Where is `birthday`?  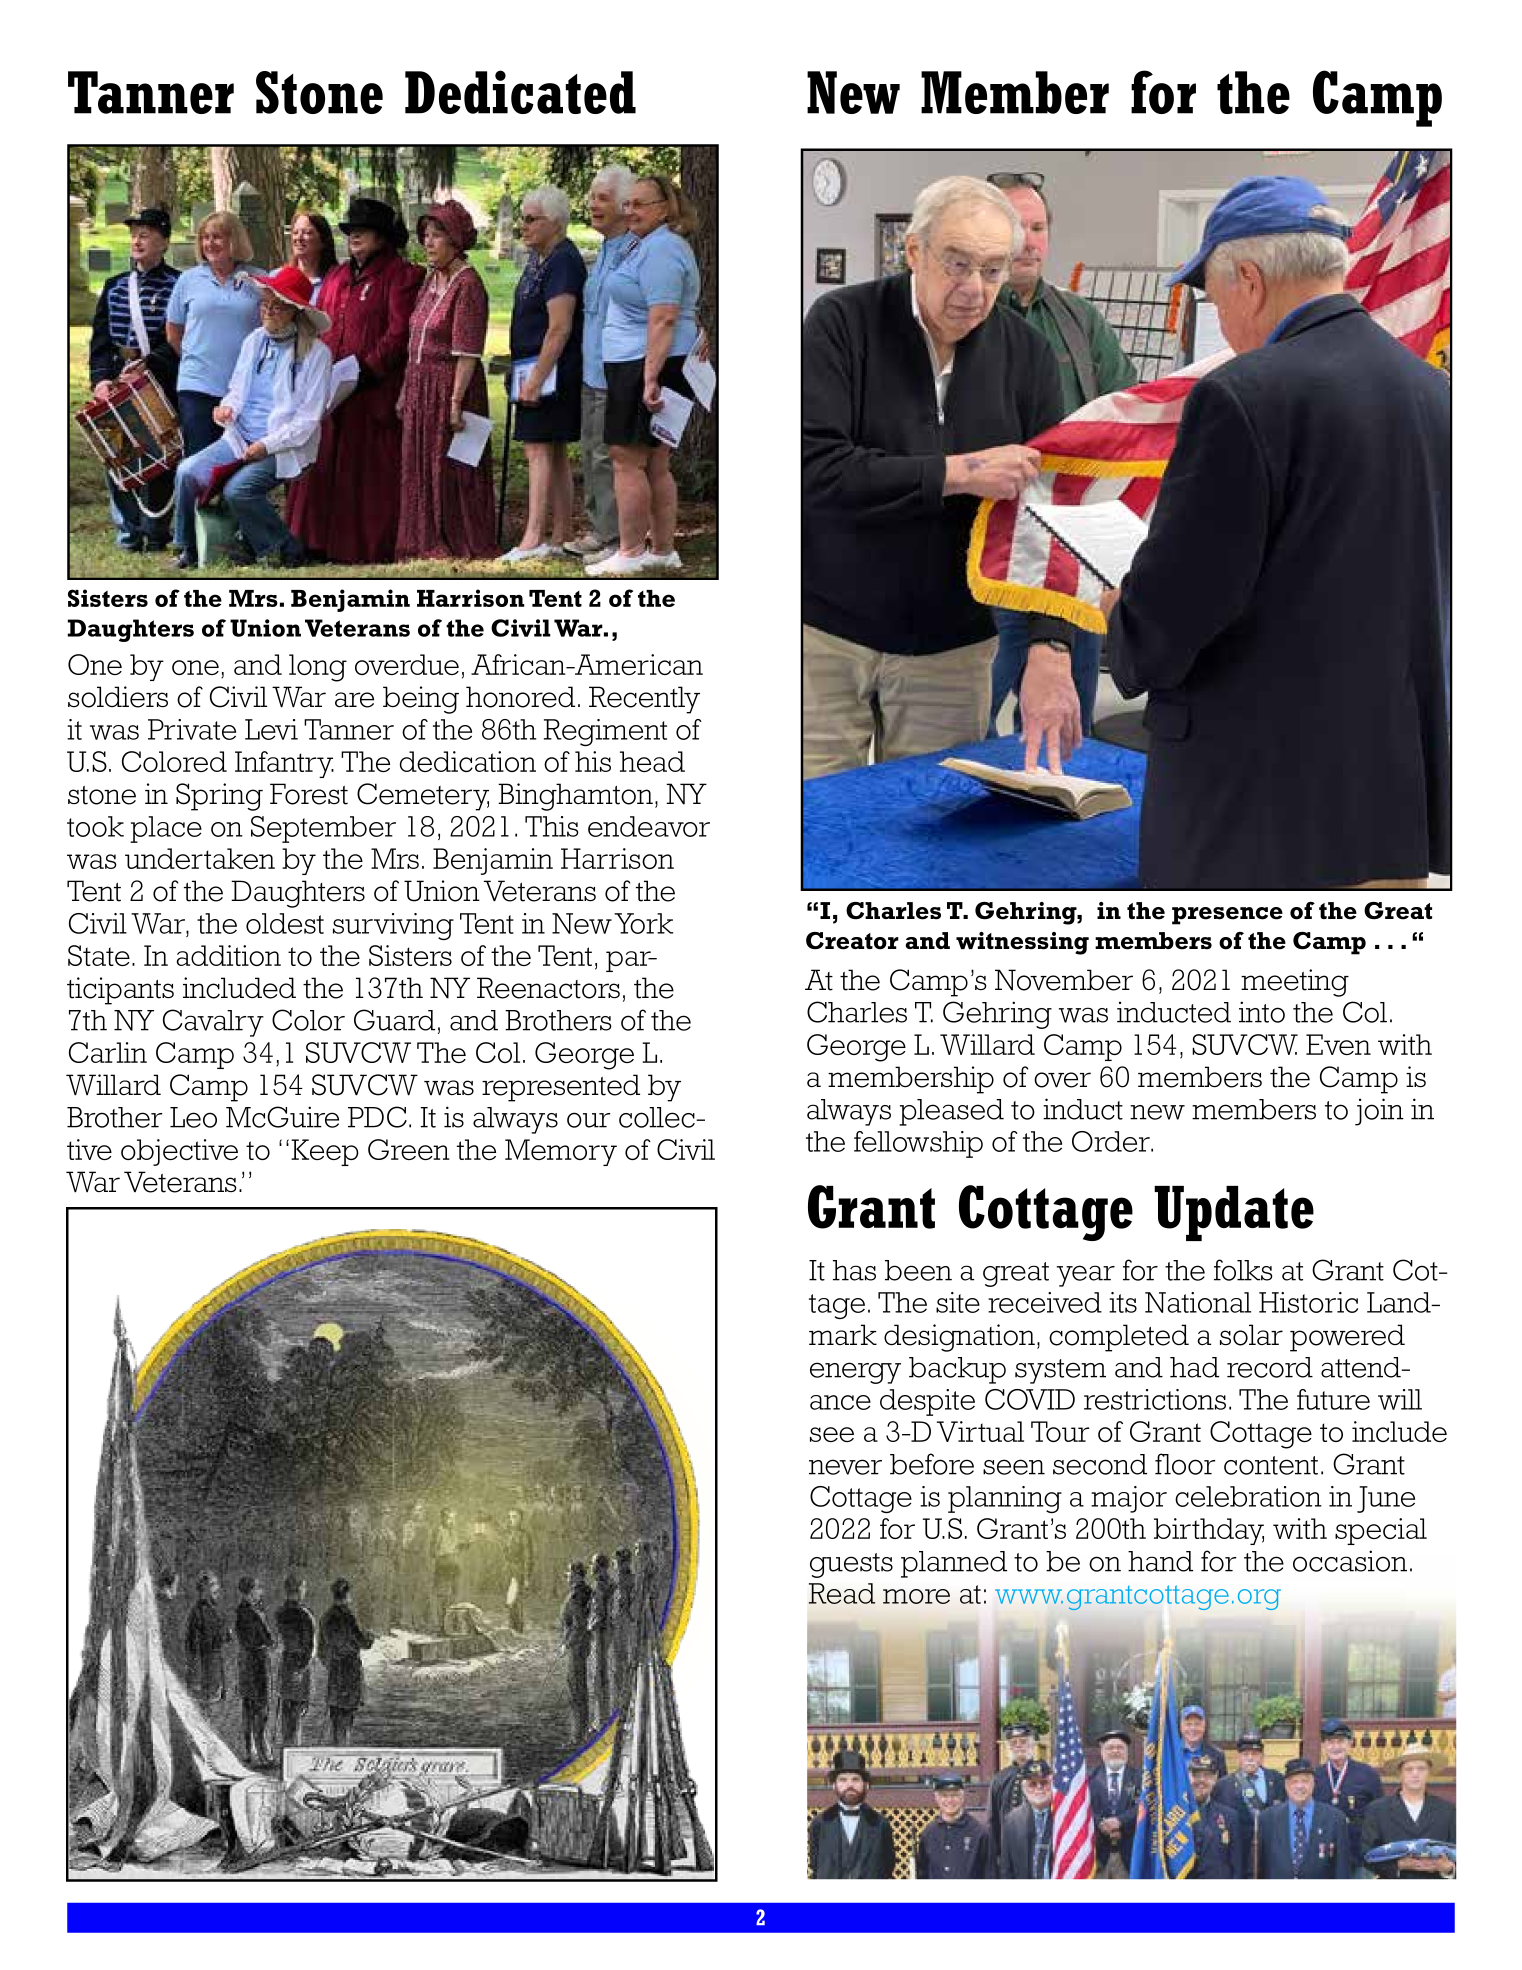
birthday is located at coordinates (1209, 1531).
